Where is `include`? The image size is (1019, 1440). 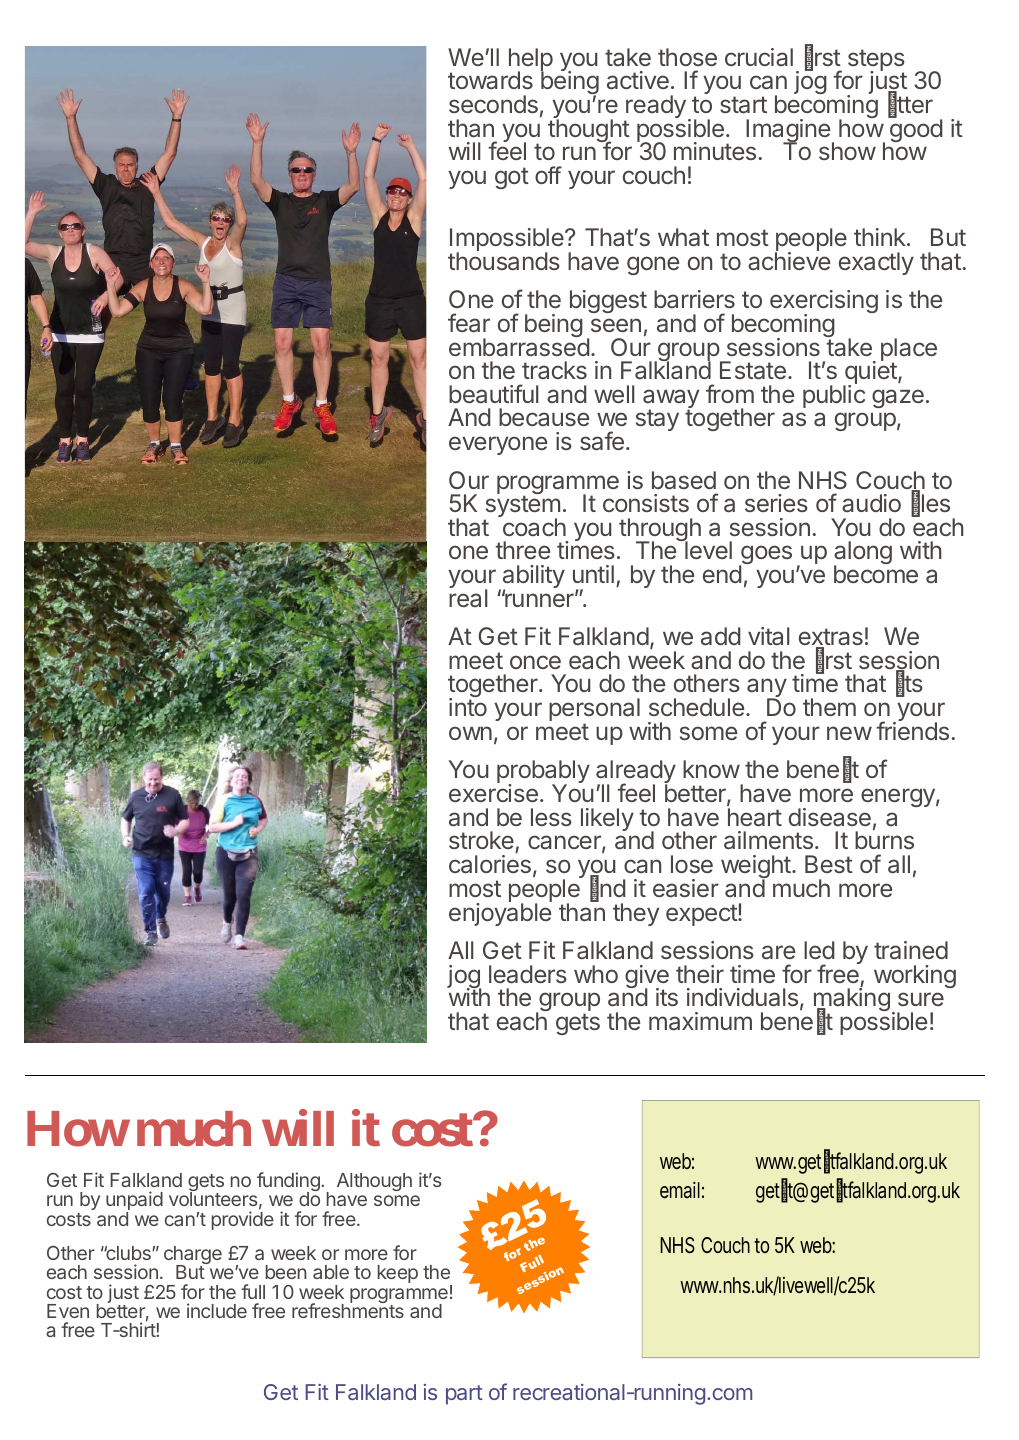
include is located at coordinates (217, 1310).
